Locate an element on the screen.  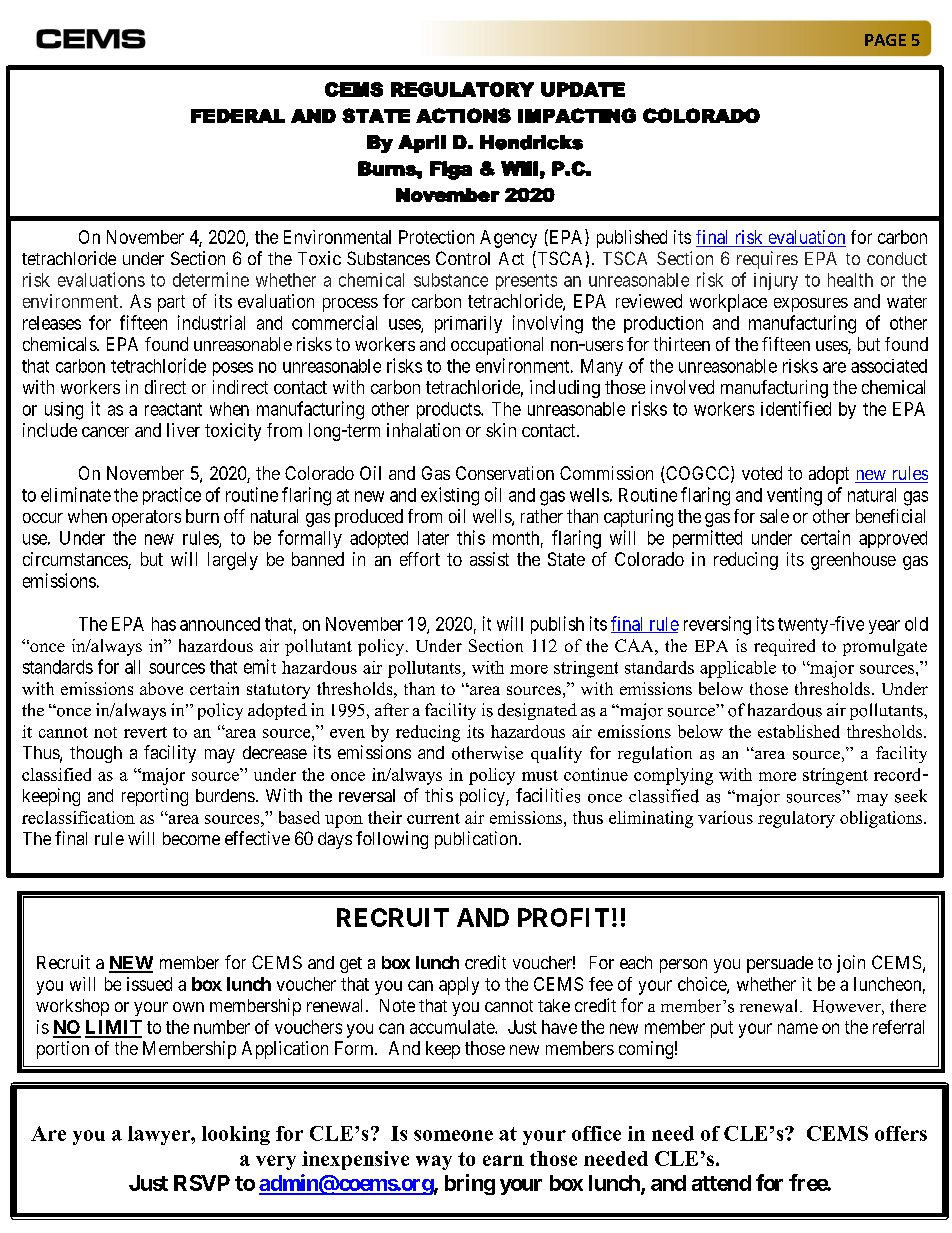
offers is located at coordinates (901, 1133).
